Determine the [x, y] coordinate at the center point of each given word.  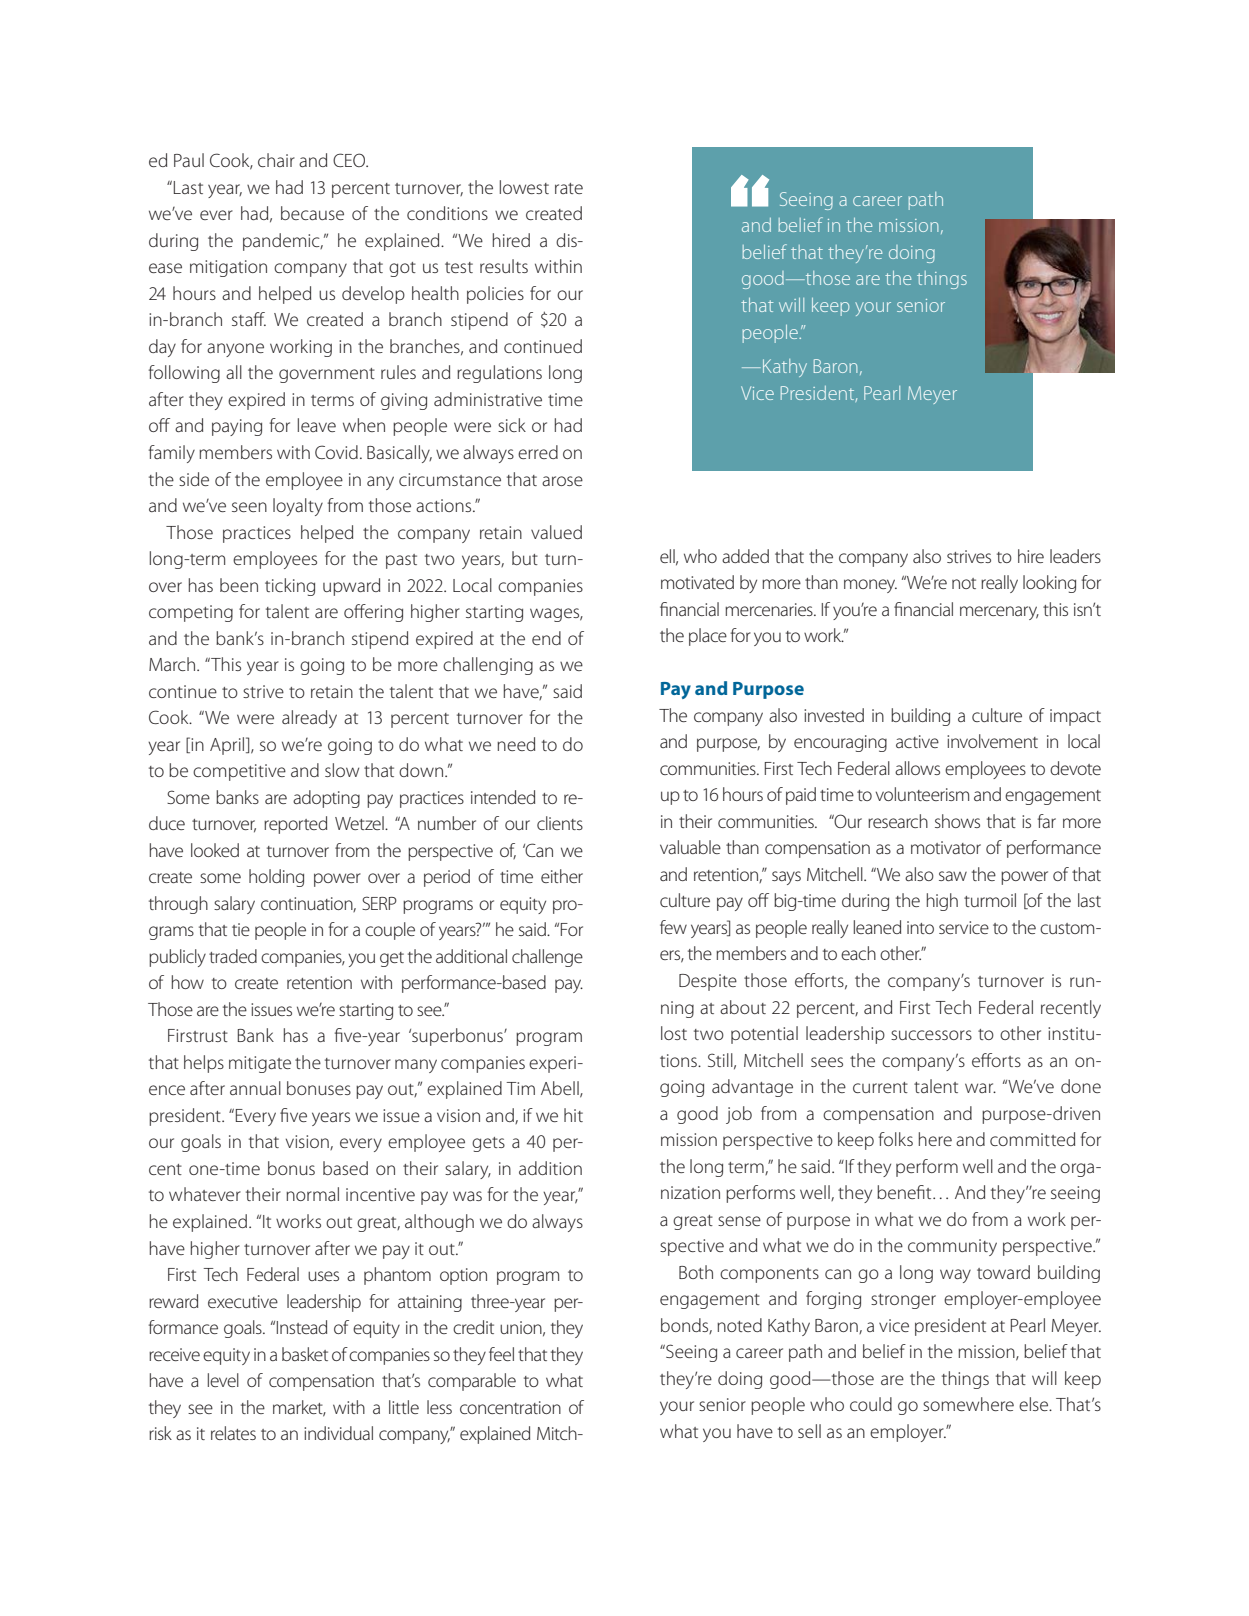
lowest [524, 187]
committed [1032, 1139]
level [223, 1380]
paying [237, 427]
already [309, 719]
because [312, 213]
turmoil [990, 900]
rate [569, 188]
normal [312, 1194]
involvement [992, 741]
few [673, 927]
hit [573, 1115]
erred [538, 452]
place [708, 637]
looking [1049, 584]
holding [276, 878]
